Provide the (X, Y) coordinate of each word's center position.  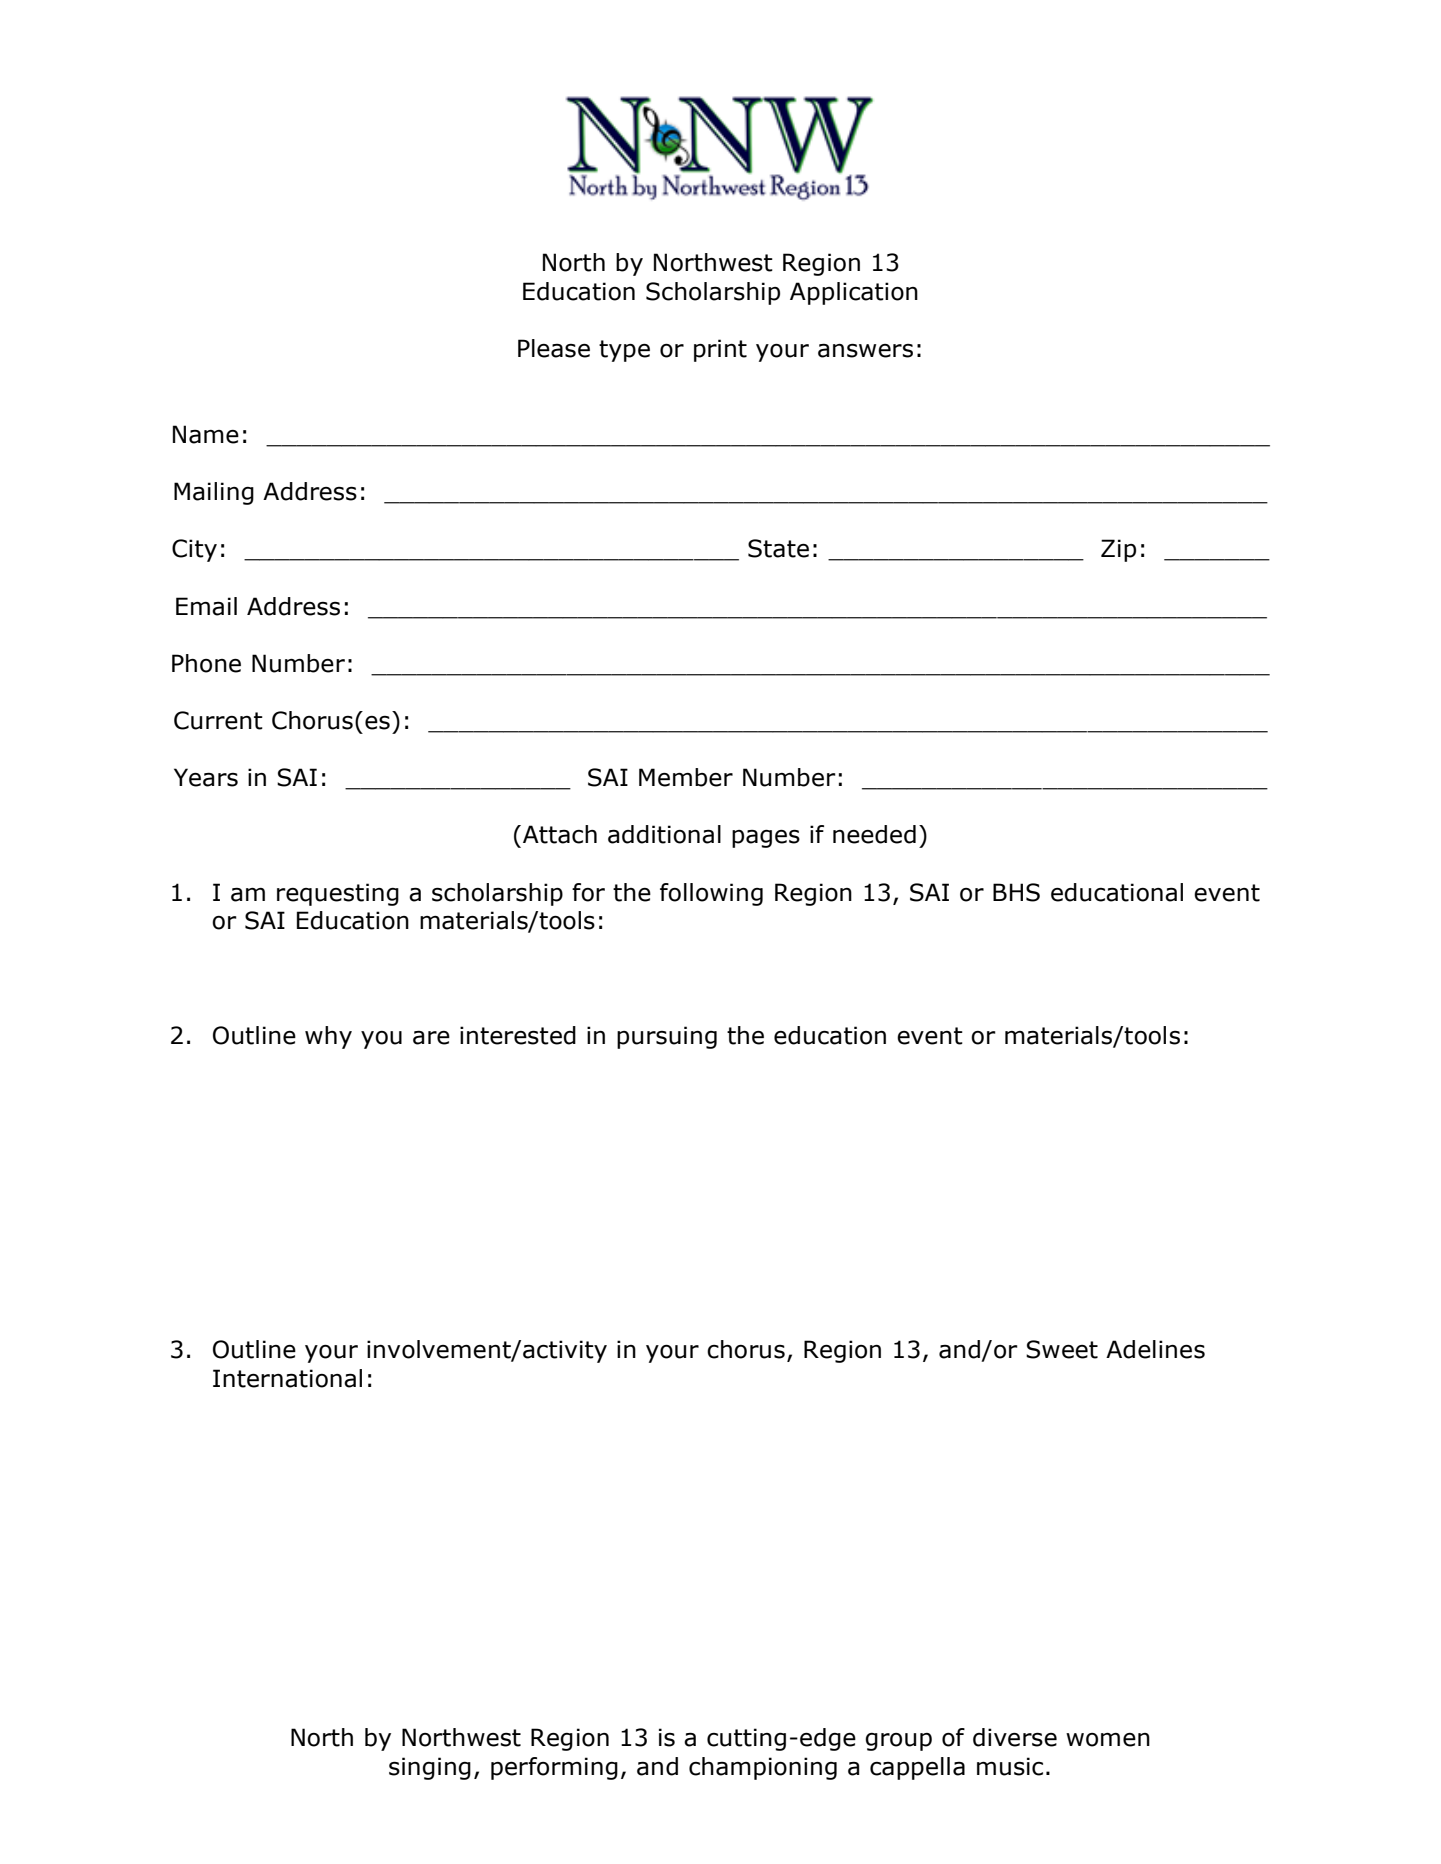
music (1010, 1766)
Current (218, 720)
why (328, 1037)
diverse (1015, 1737)
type (624, 351)
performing (554, 1768)
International (287, 1378)
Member (686, 777)
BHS (1016, 892)
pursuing (667, 1037)
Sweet (1062, 1349)
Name (206, 434)
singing (430, 1768)
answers (865, 351)
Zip (1118, 550)
